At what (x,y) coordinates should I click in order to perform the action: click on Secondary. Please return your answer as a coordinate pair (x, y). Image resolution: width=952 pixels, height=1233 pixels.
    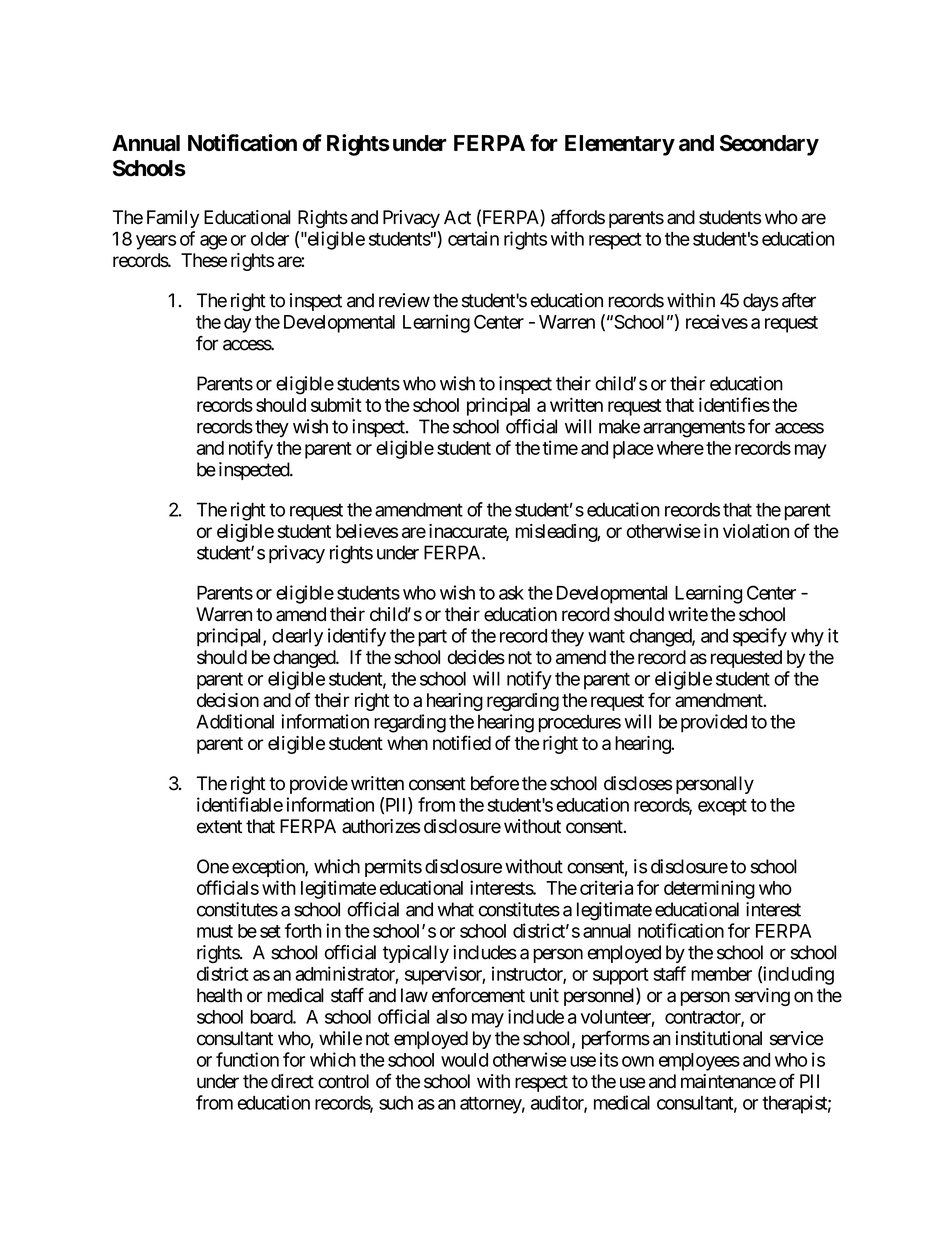
    Looking at the image, I should click on (769, 145).
